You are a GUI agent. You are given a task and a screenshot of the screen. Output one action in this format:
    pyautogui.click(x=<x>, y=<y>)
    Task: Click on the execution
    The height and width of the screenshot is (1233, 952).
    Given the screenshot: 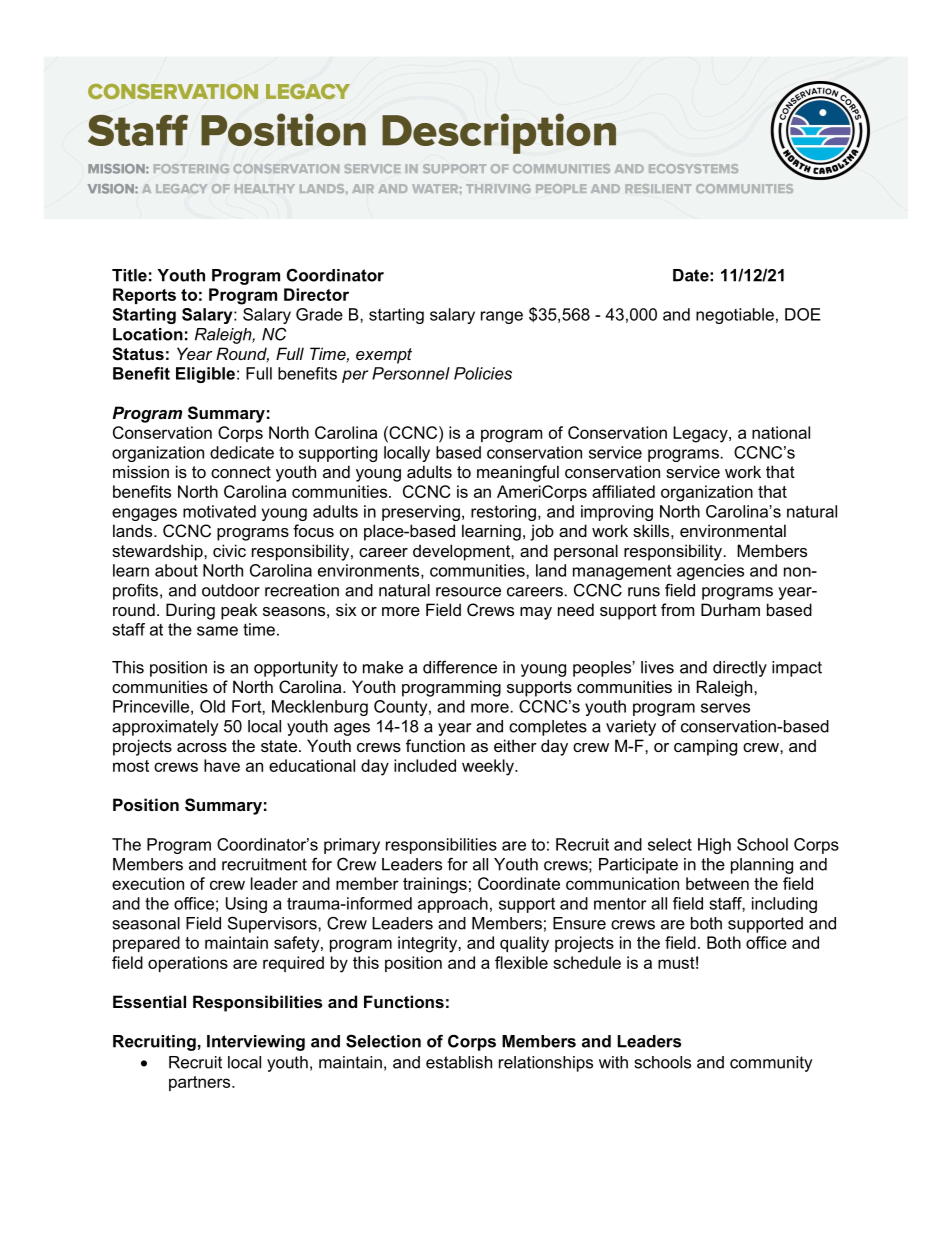 What is the action you would take?
    pyautogui.click(x=148, y=883)
